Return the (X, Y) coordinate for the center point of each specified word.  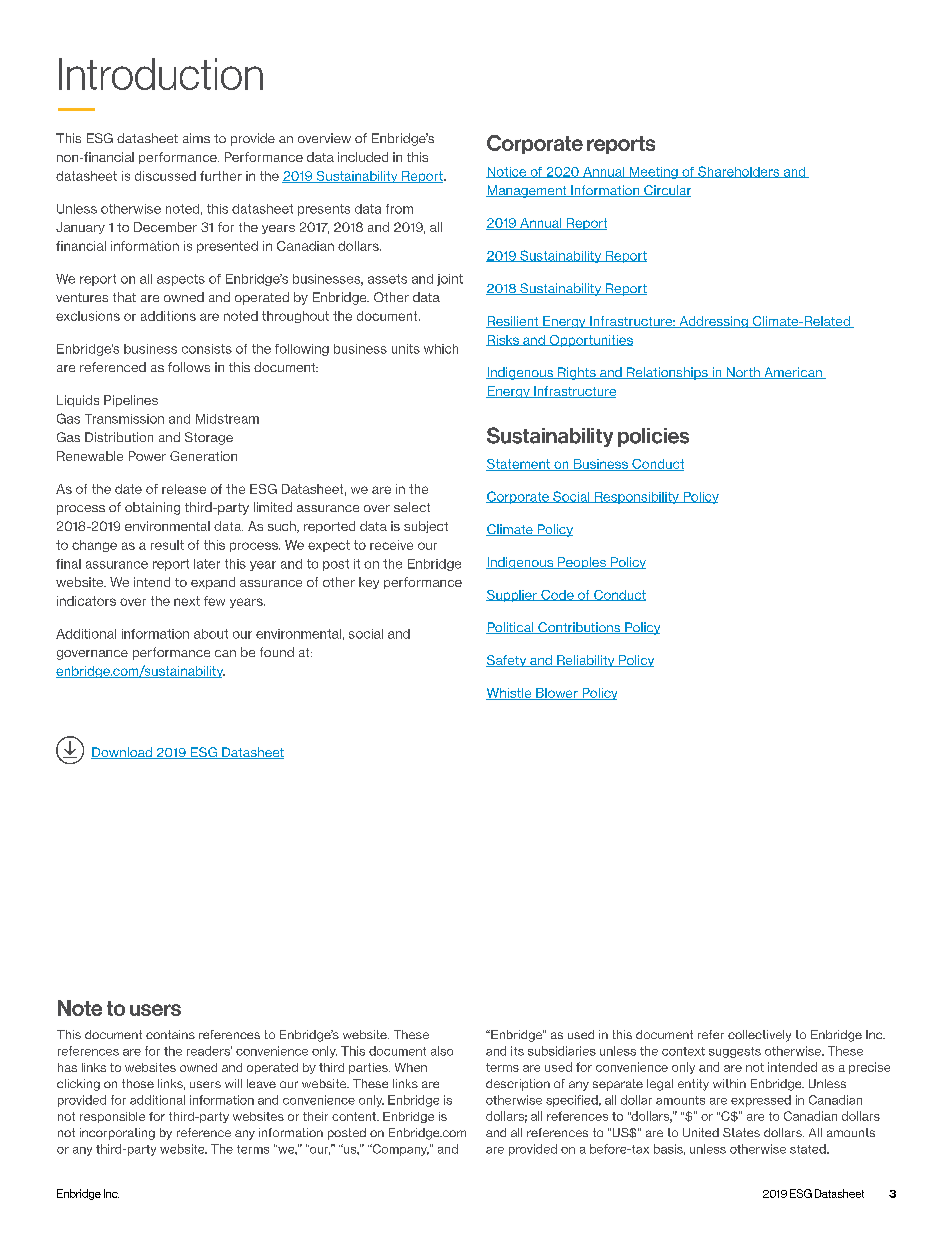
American (793, 373)
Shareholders (739, 172)
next (187, 601)
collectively (759, 1036)
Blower (557, 694)
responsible (112, 1117)
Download (122, 753)
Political (511, 628)
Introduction (161, 74)
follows (189, 367)
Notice (507, 172)
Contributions (579, 628)
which (441, 349)
